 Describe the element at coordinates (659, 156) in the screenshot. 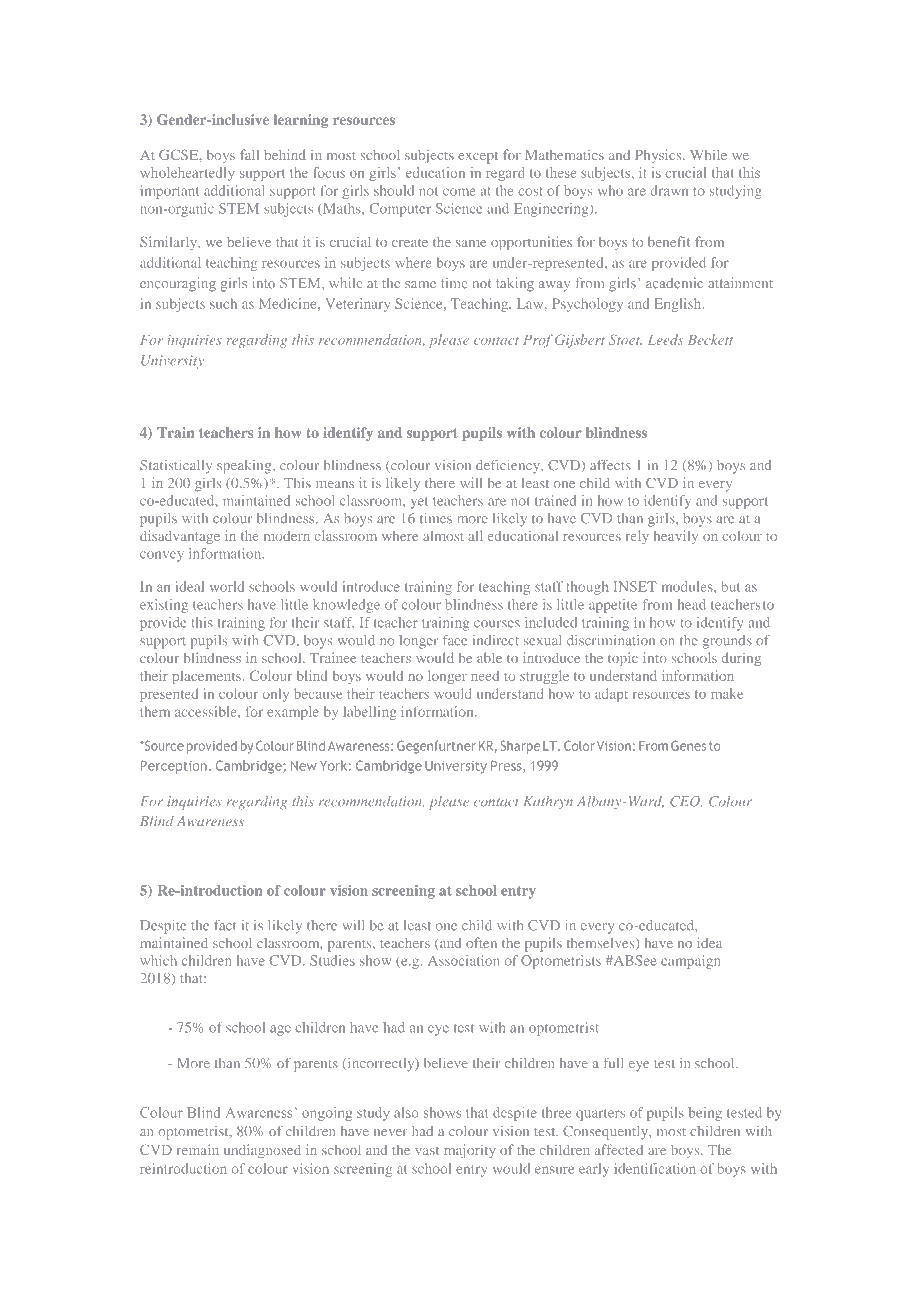

I see `Physics` at that location.
